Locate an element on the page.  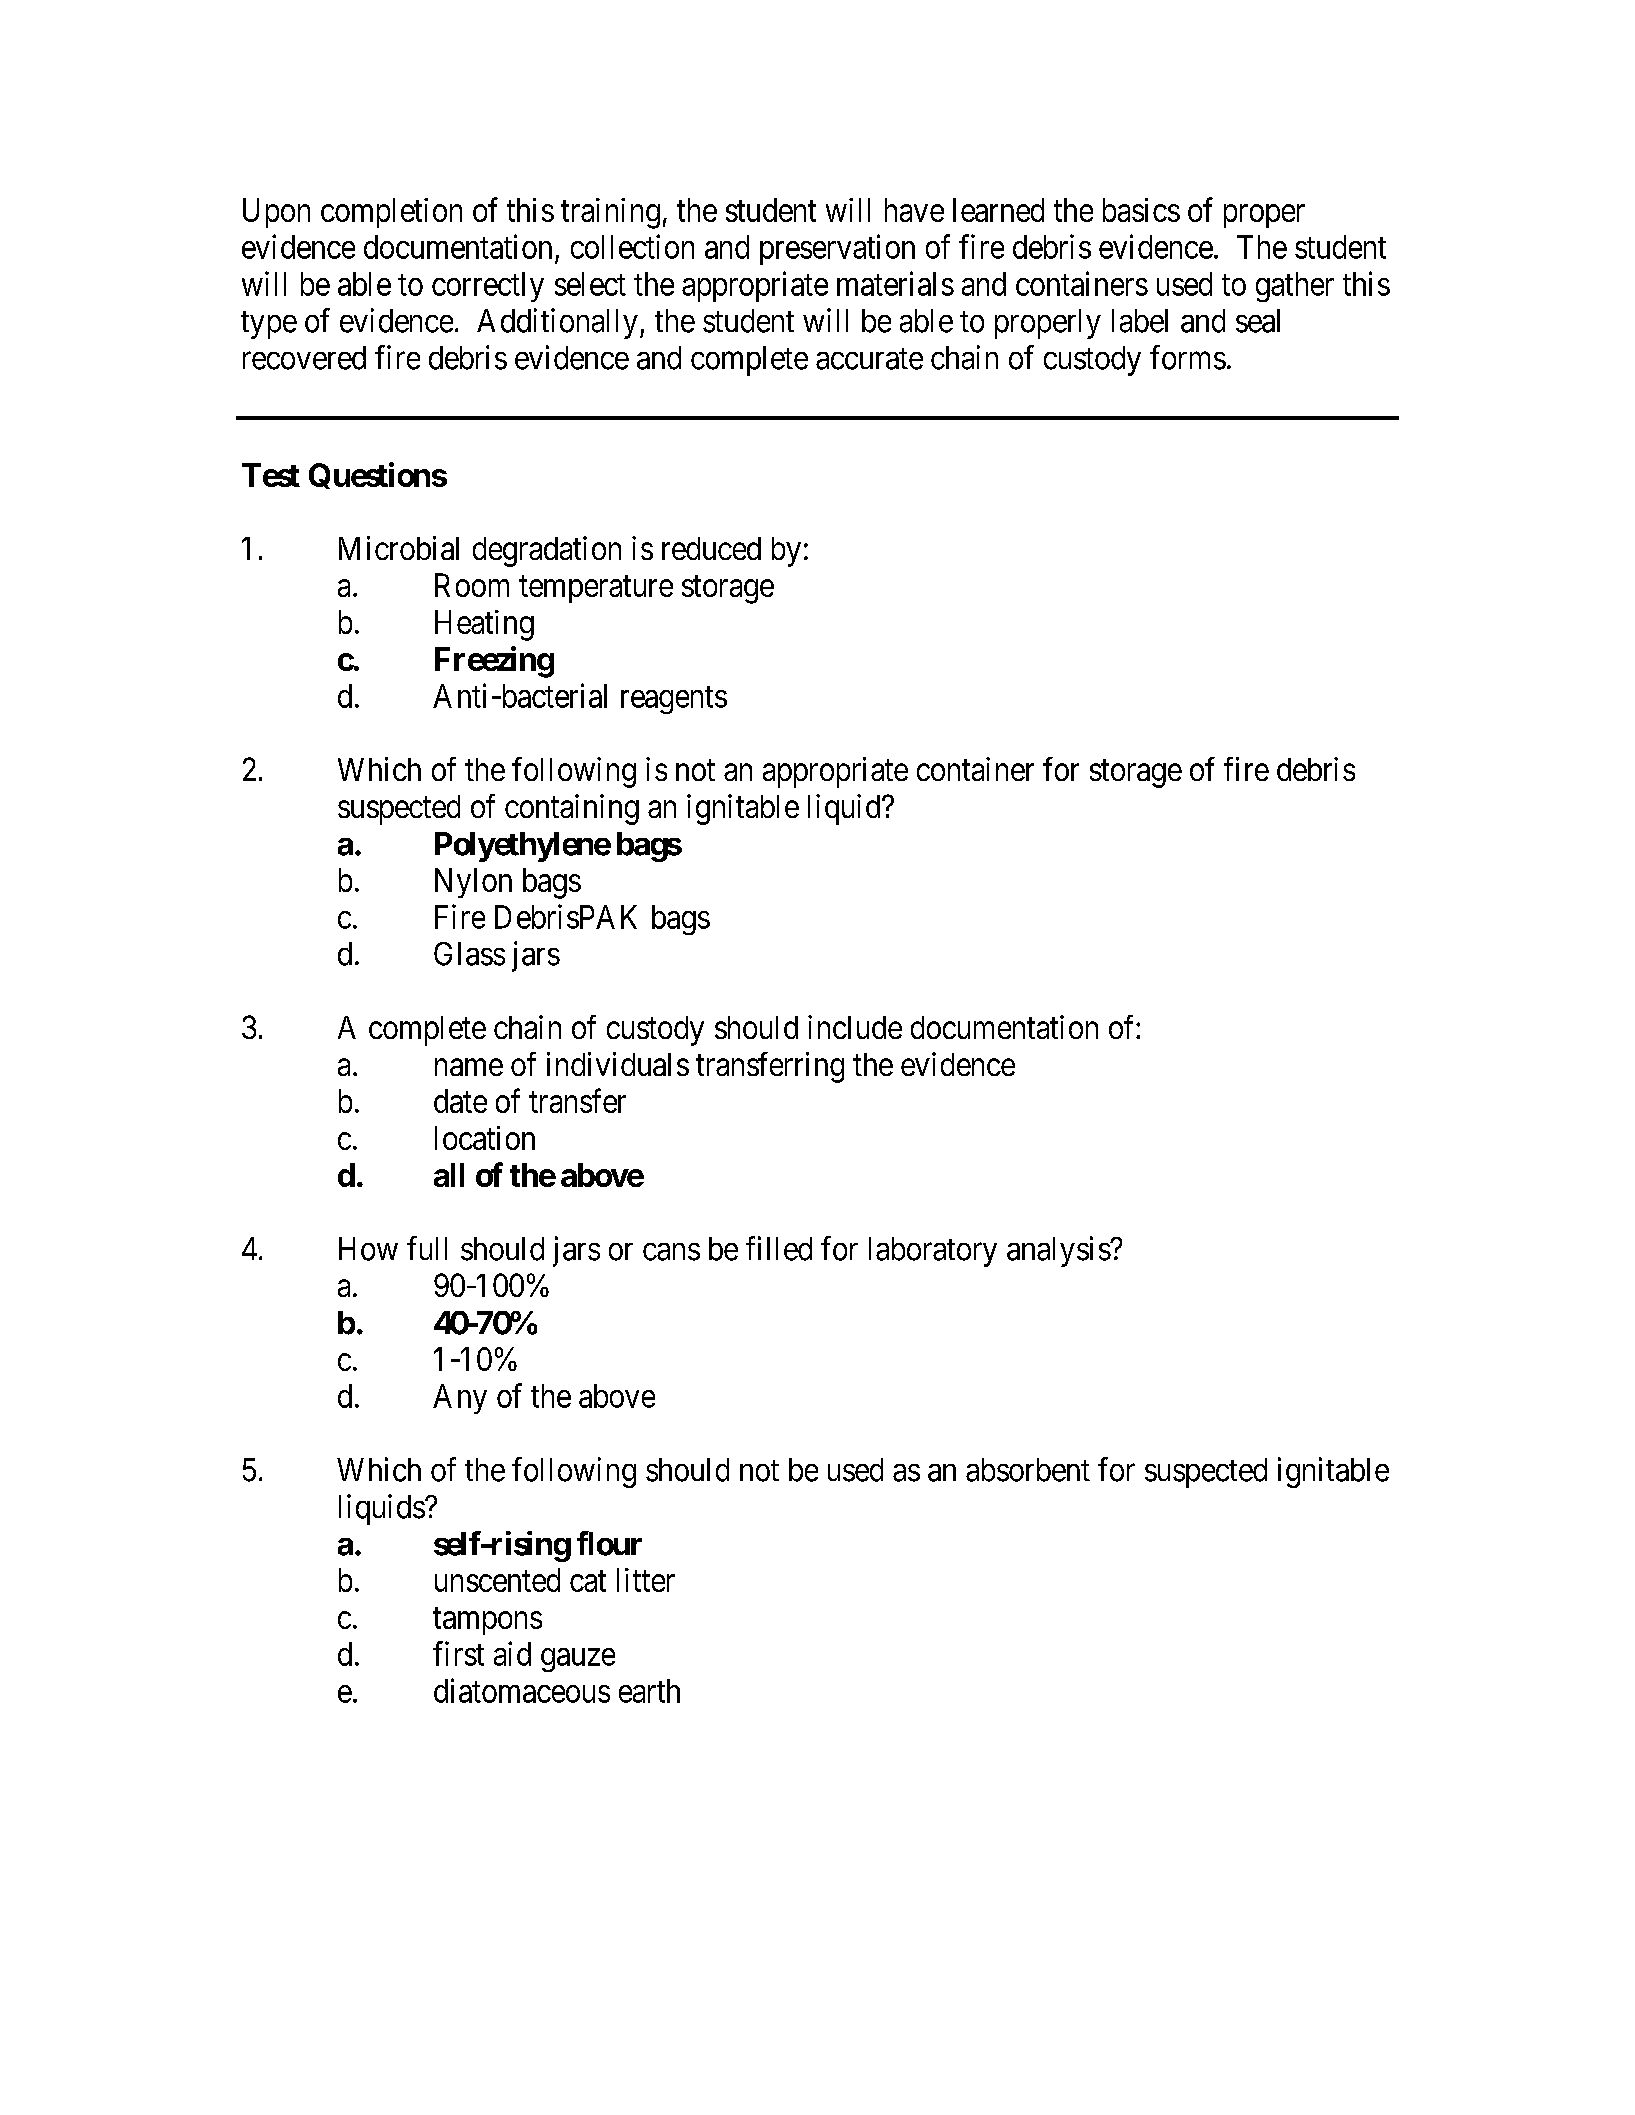
completion is located at coordinates (391, 213).
